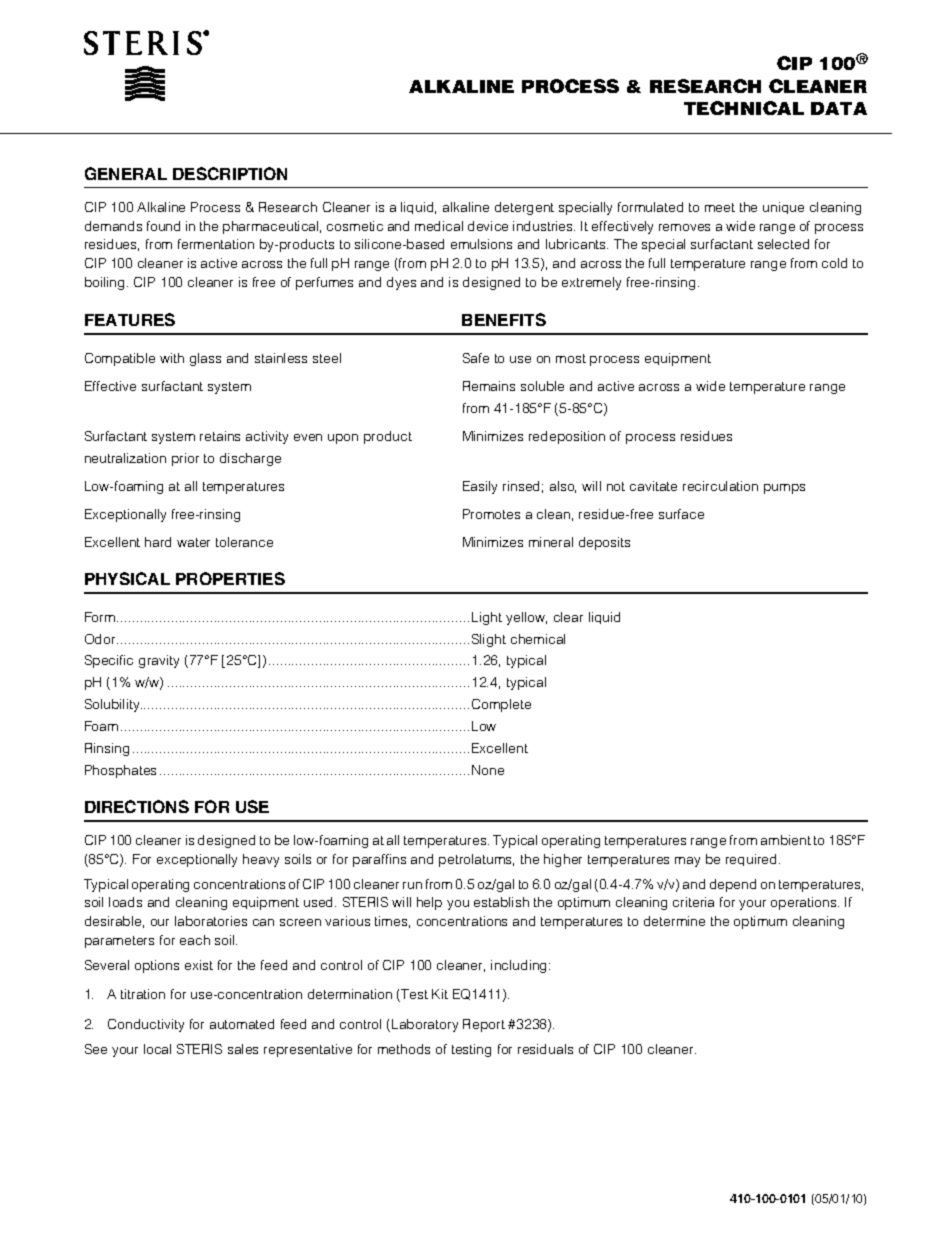 The image size is (952, 1233). What do you see at coordinates (230, 173) in the screenshot?
I see `DESCRIPTION` at bounding box center [230, 173].
